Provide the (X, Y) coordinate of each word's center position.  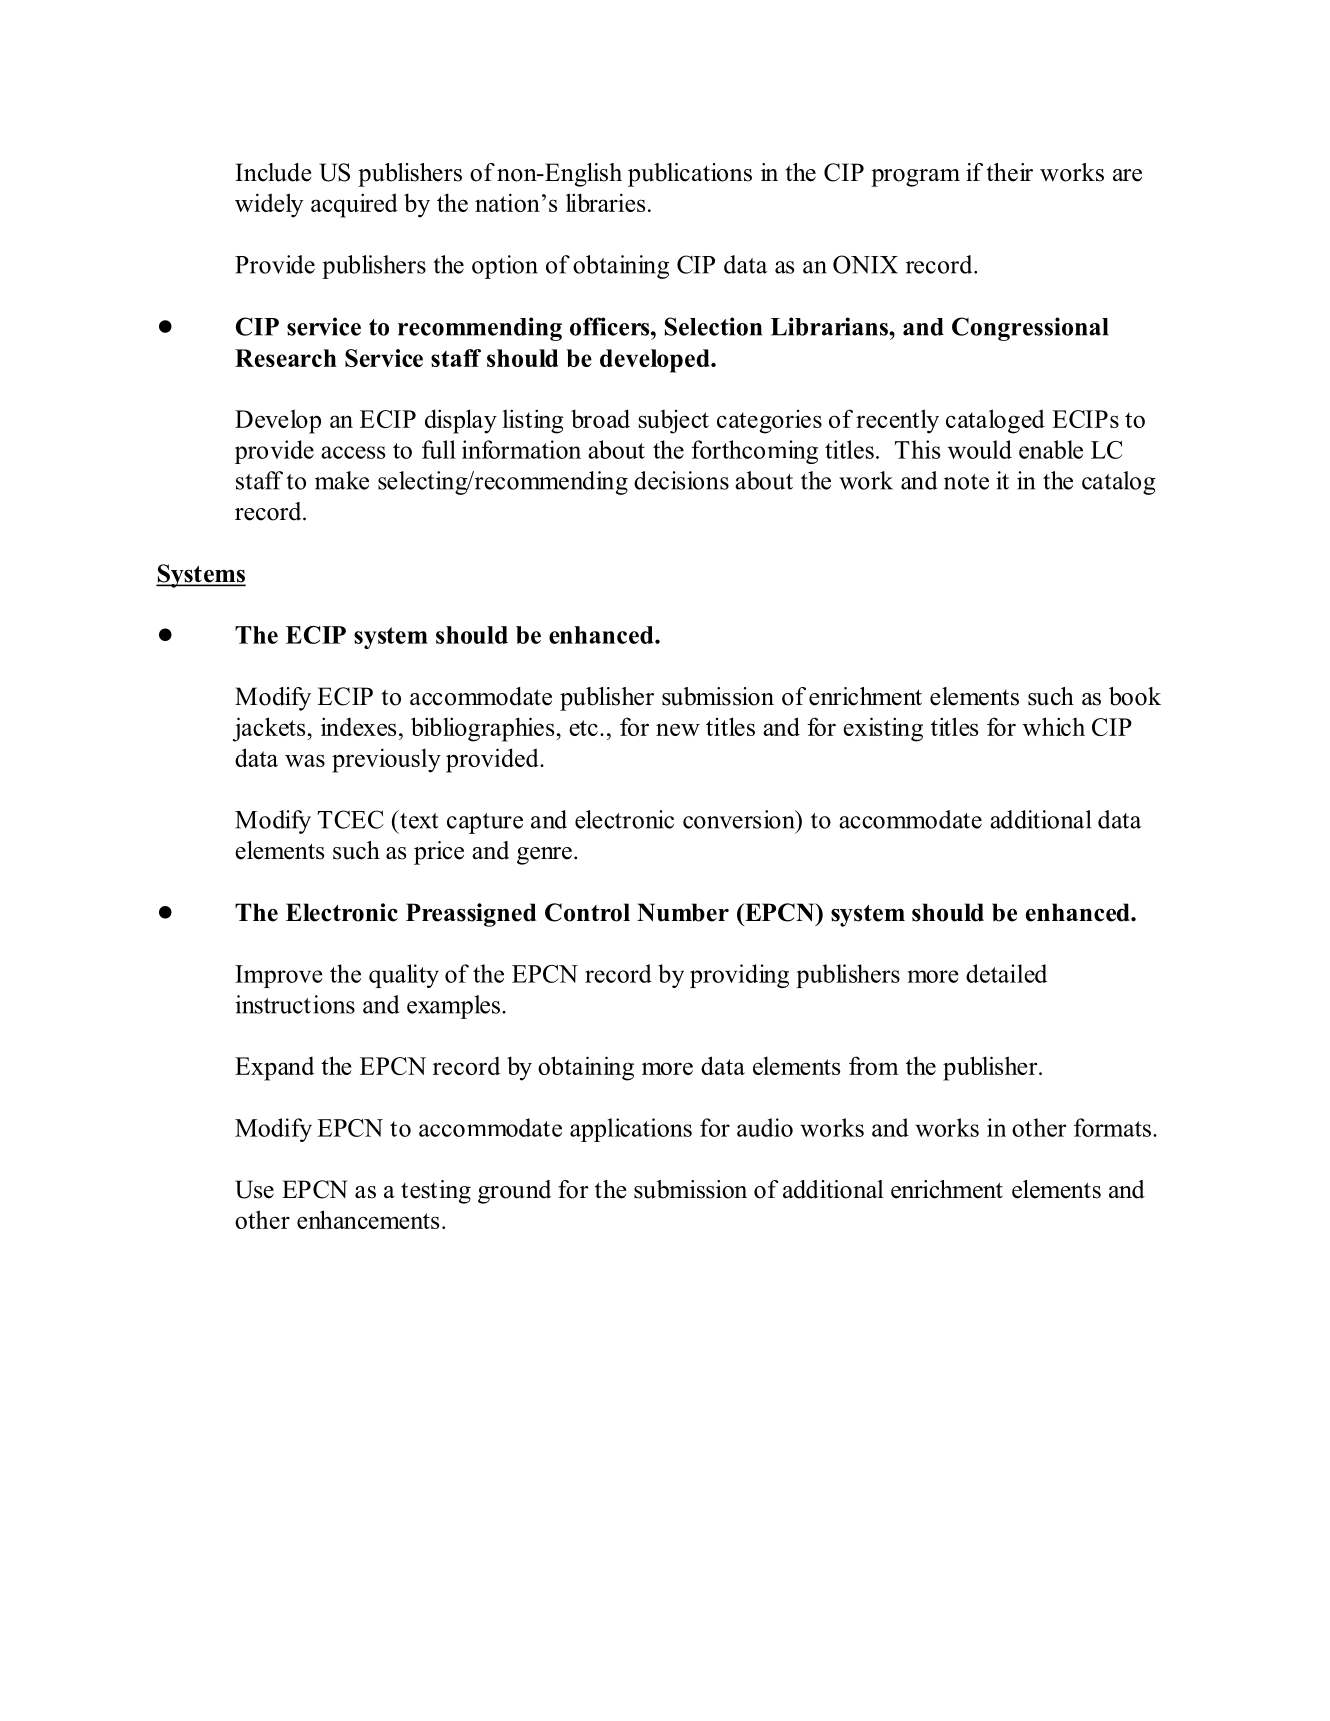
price (439, 853)
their (1010, 172)
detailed (1006, 973)
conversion (740, 819)
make (342, 480)
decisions (681, 480)
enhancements (368, 1219)
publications (690, 175)
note (966, 482)
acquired (354, 205)
